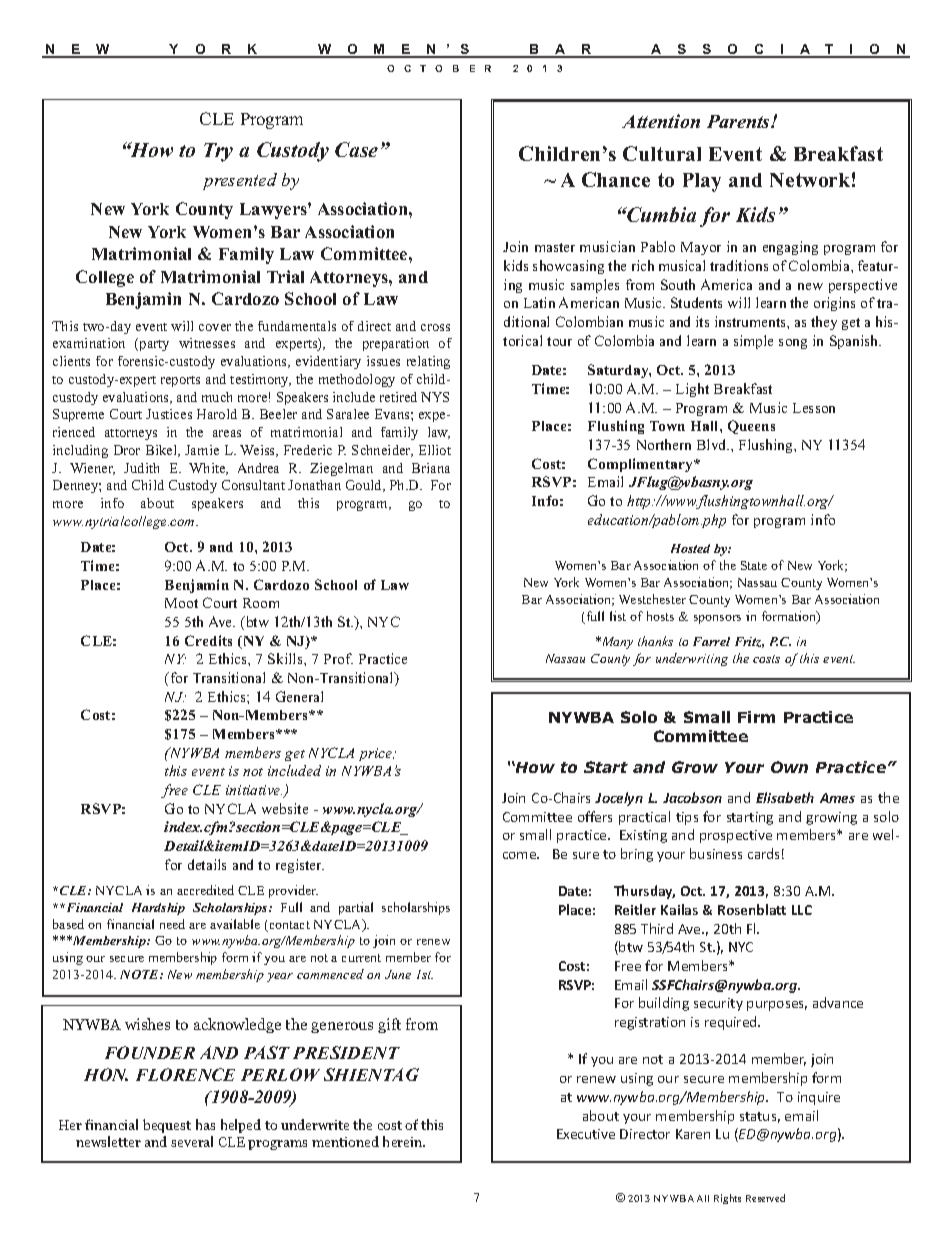 This document has width=952, height=1233. Describe the element at coordinates (765, 1198) in the document. I see `Reserved` at that location.
